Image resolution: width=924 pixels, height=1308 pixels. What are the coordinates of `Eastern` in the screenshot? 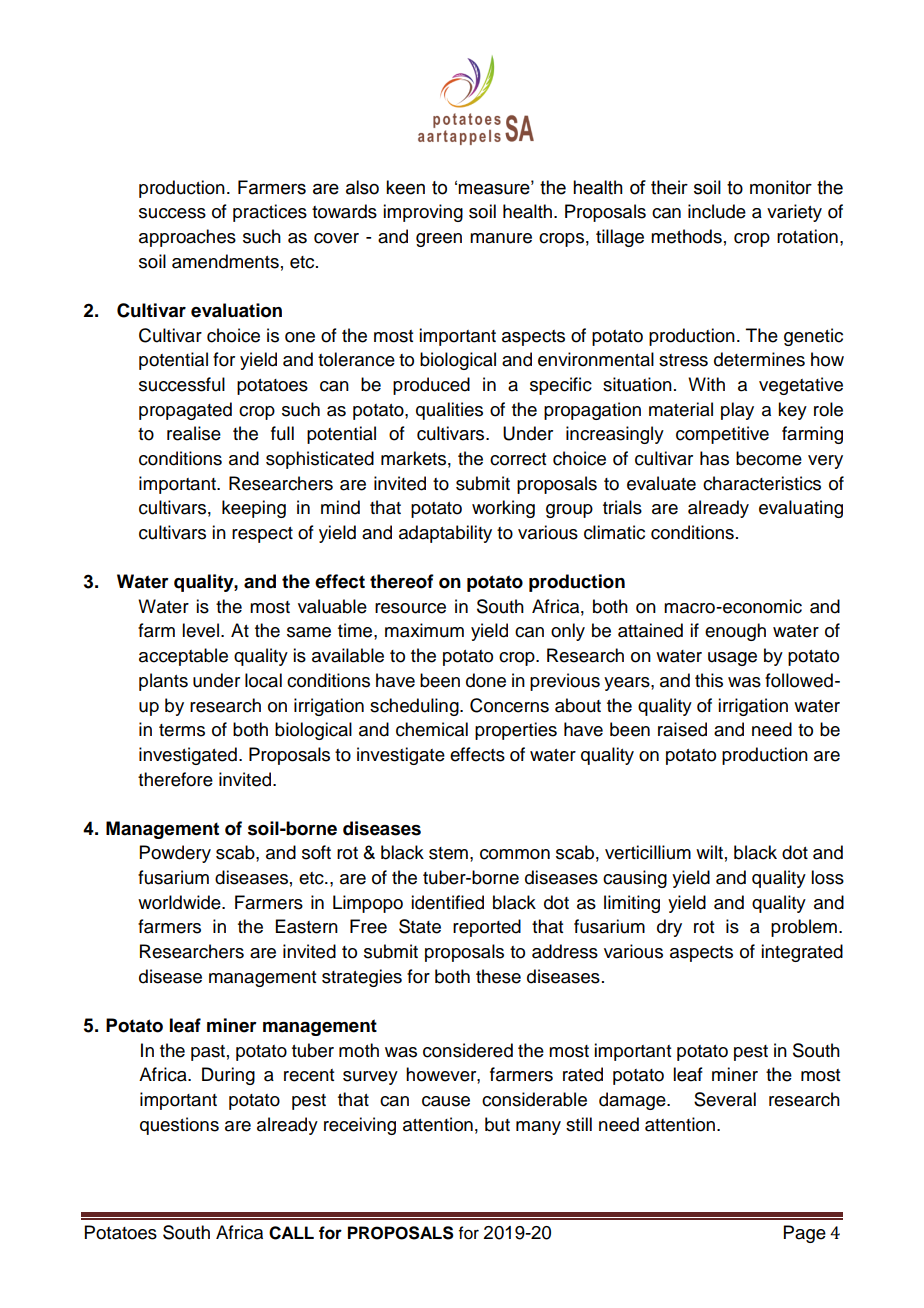 It's located at (307, 926).
